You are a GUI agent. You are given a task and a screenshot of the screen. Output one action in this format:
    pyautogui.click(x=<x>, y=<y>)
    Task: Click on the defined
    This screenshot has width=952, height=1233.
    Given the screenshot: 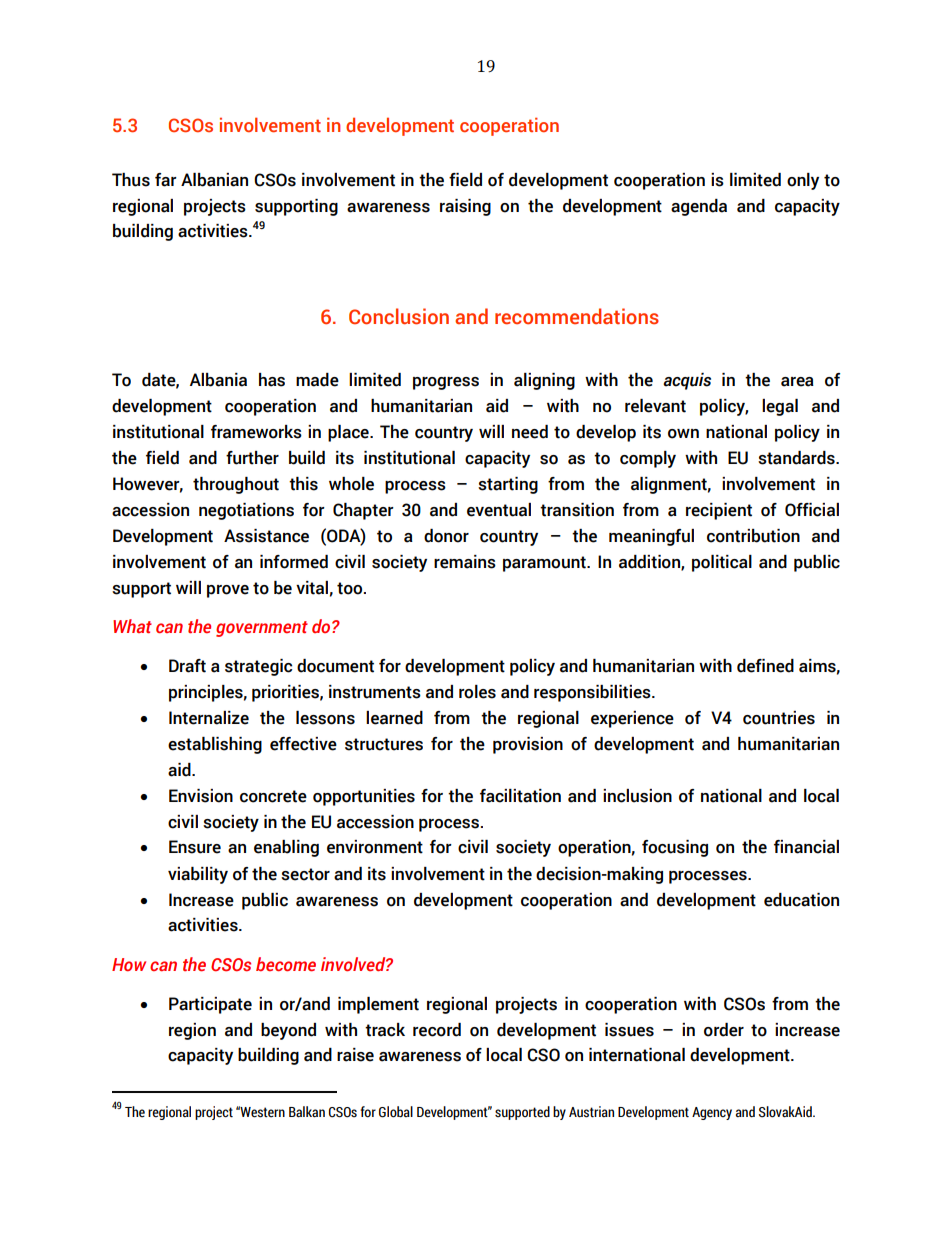 What is the action you would take?
    pyautogui.click(x=765, y=666)
